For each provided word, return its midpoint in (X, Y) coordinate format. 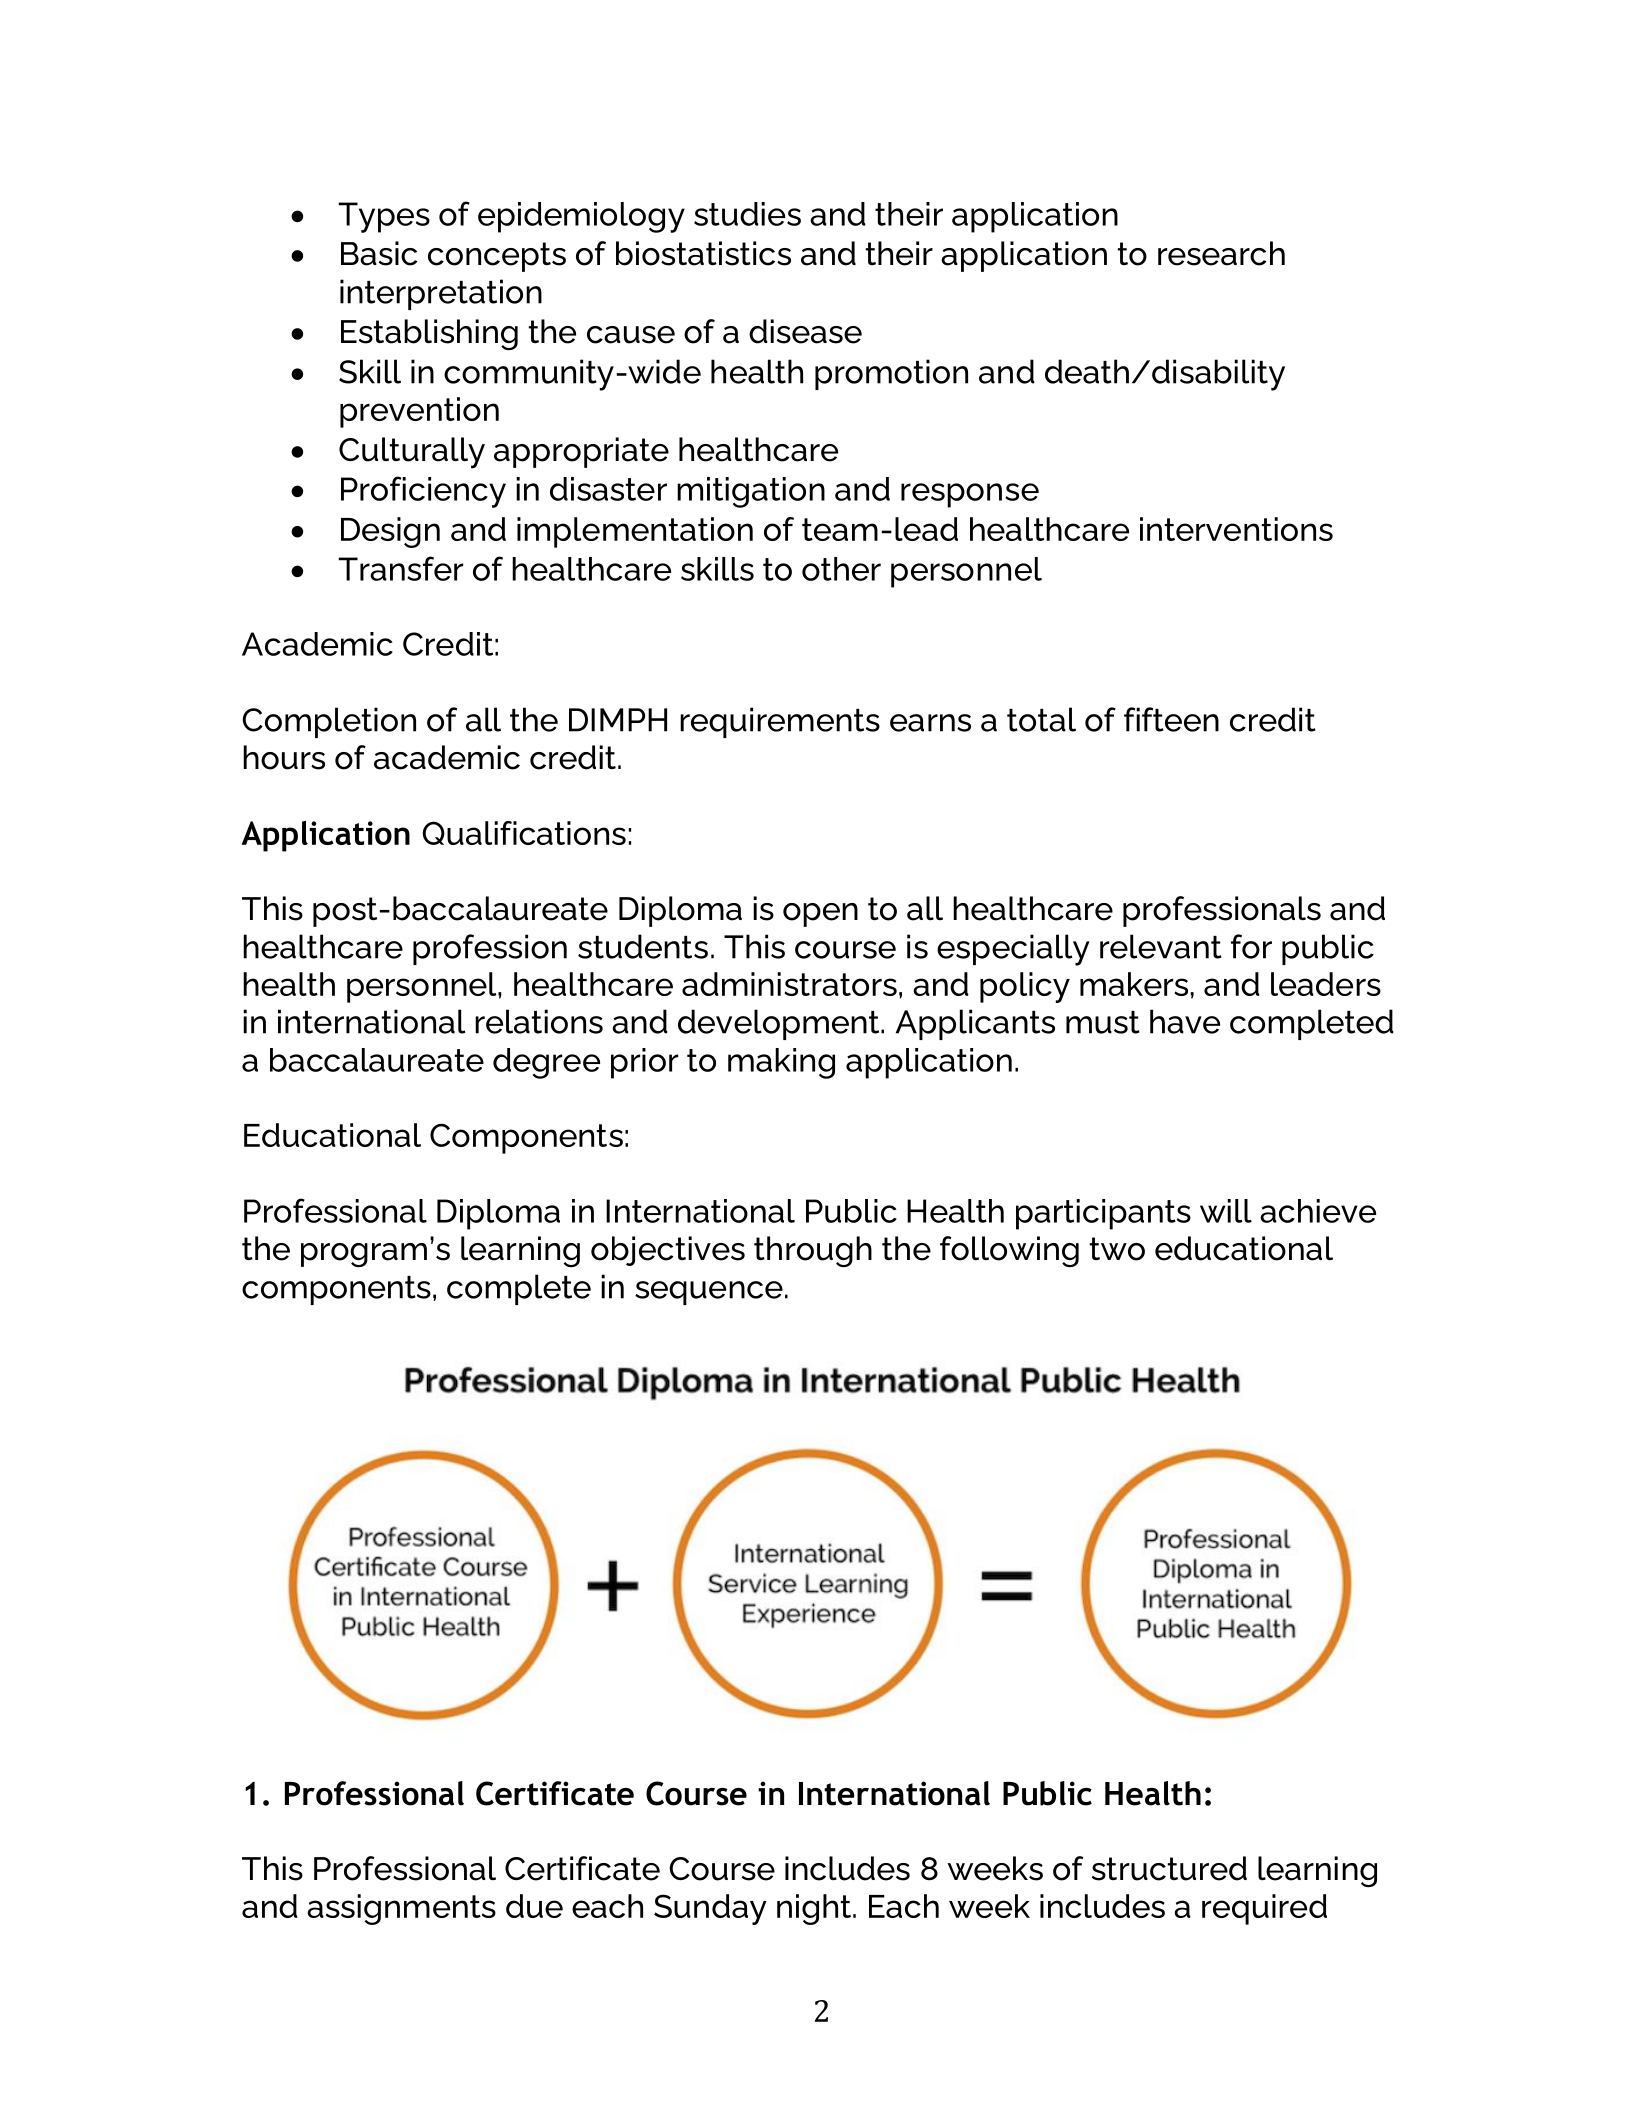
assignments (401, 1909)
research (1221, 253)
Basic (379, 253)
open (820, 915)
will (1226, 1211)
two (1117, 1249)
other (841, 569)
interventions (1236, 529)
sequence (709, 1293)
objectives (668, 1251)
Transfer (400, 568)
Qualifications (524, 833)
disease (805, 331)
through (813, 1251)
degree (546, 1063)
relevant (1161, 946)
